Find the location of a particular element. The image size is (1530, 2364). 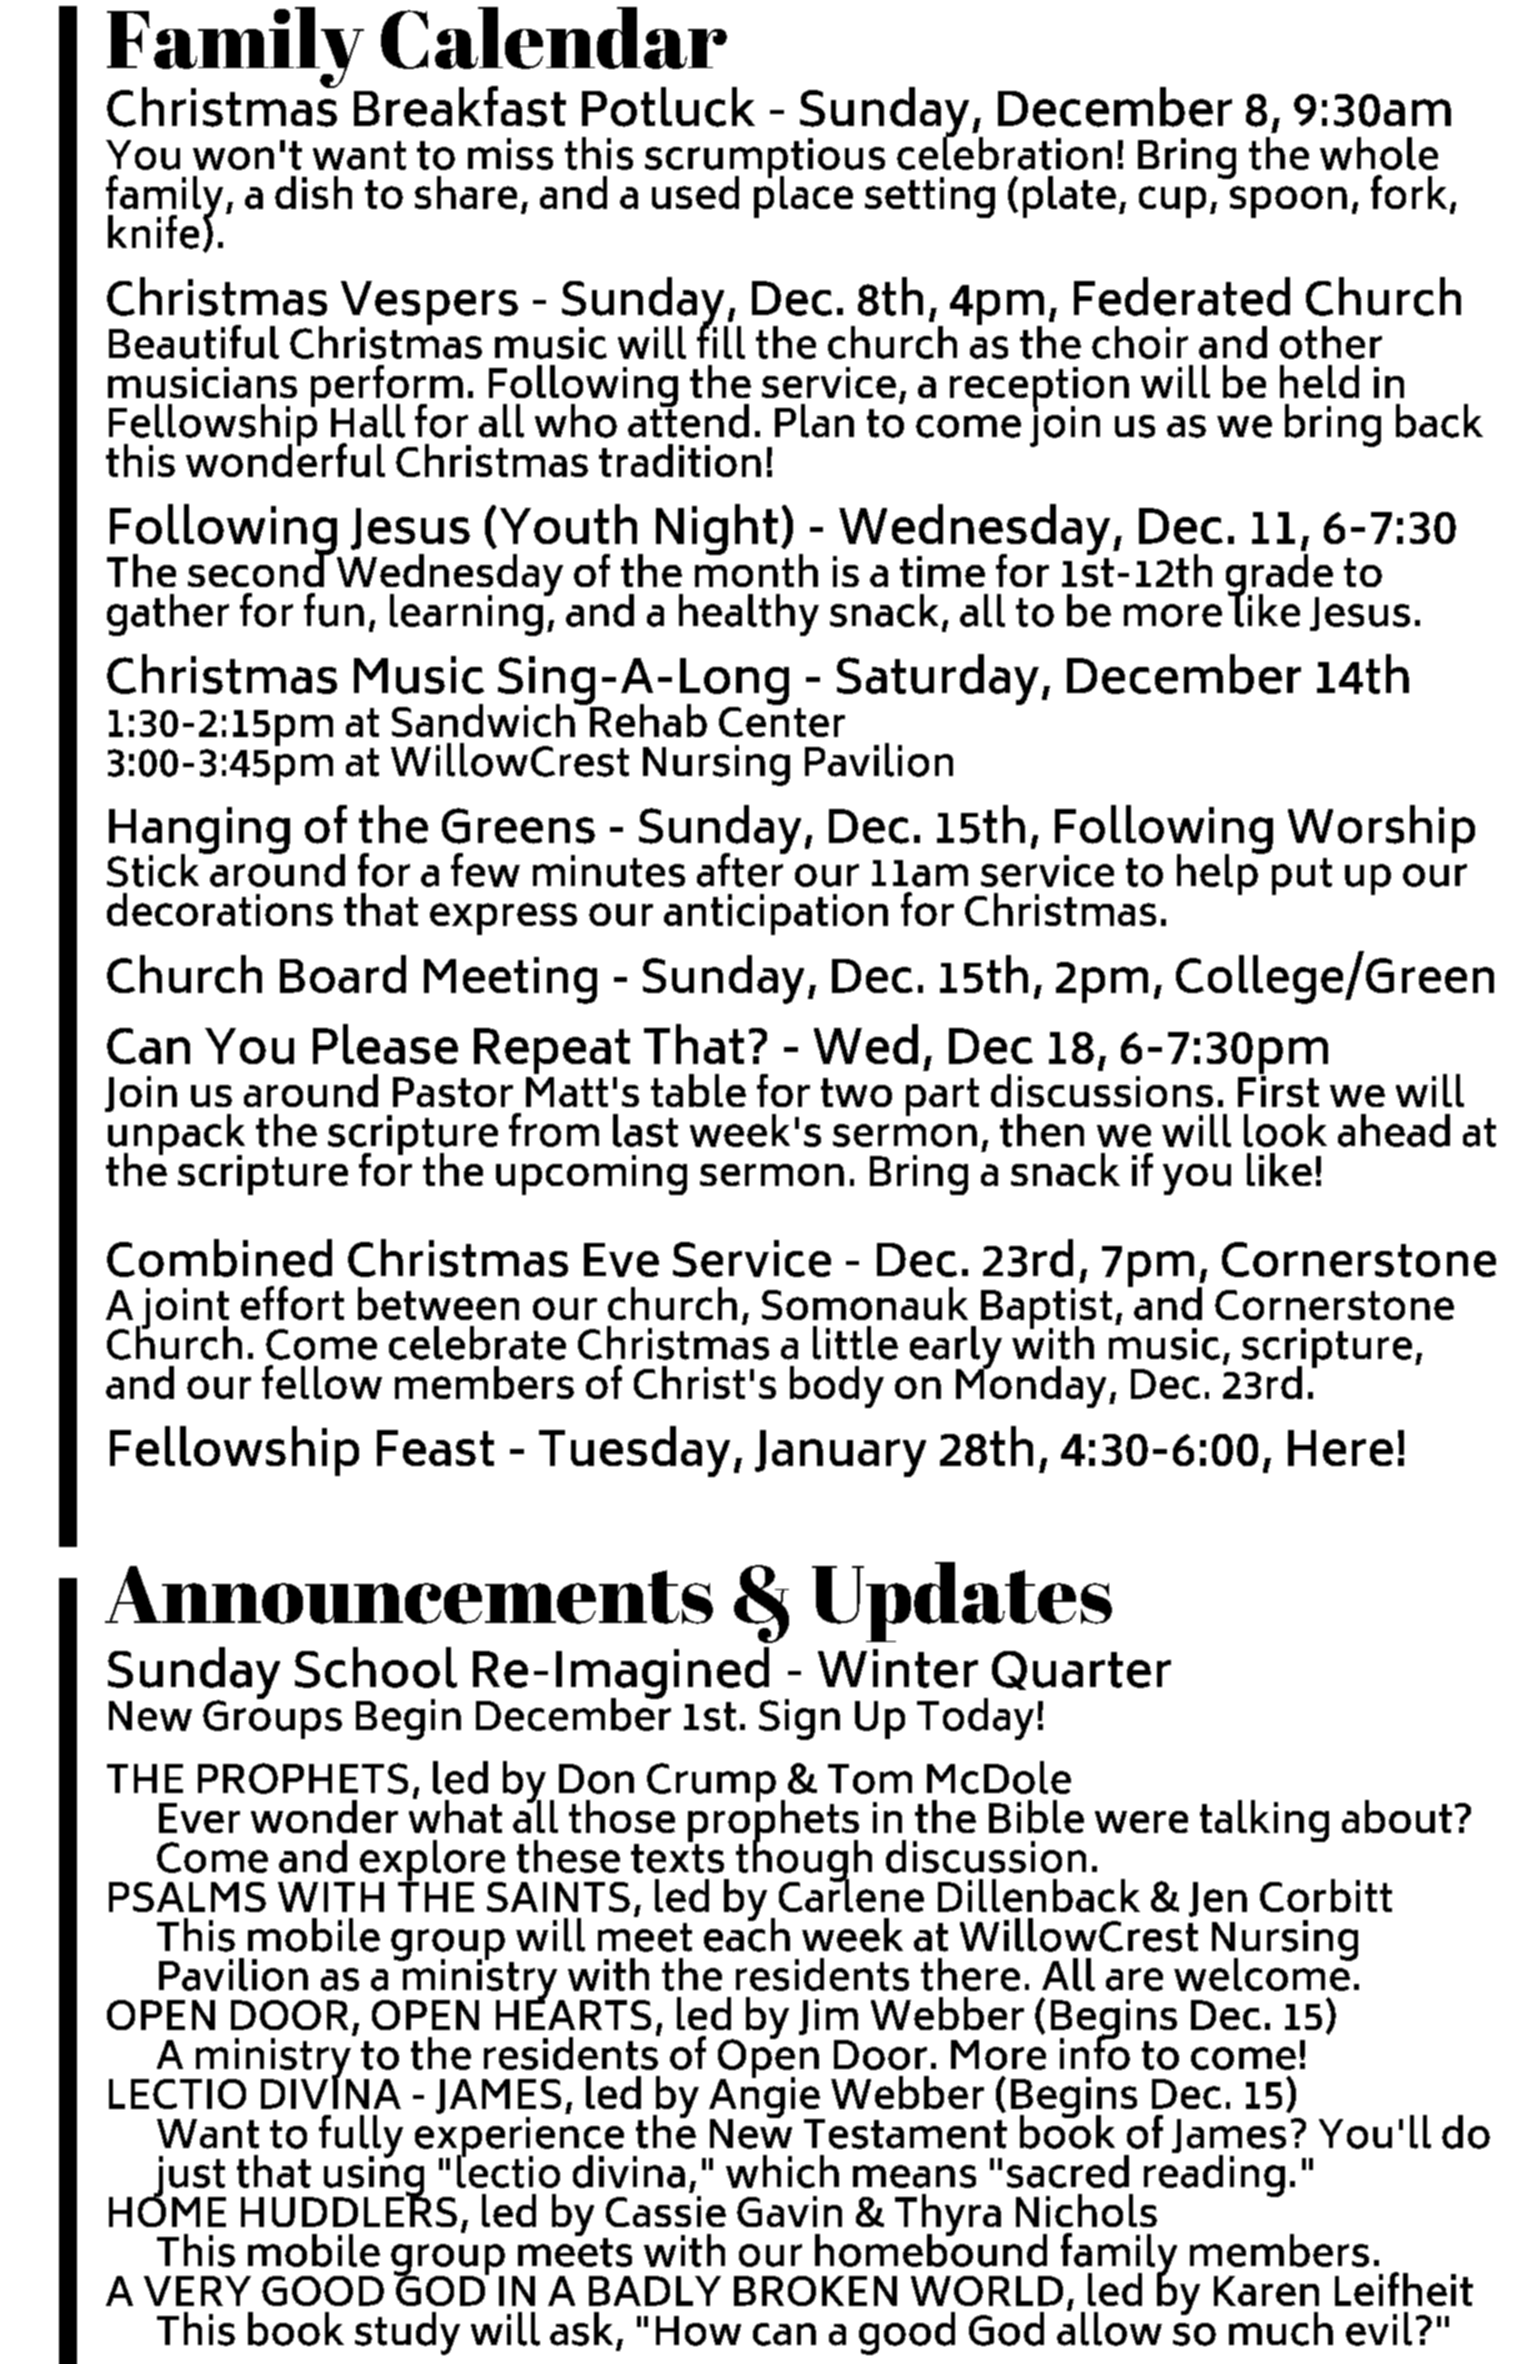

help is located at coordinates (1218, 873).
